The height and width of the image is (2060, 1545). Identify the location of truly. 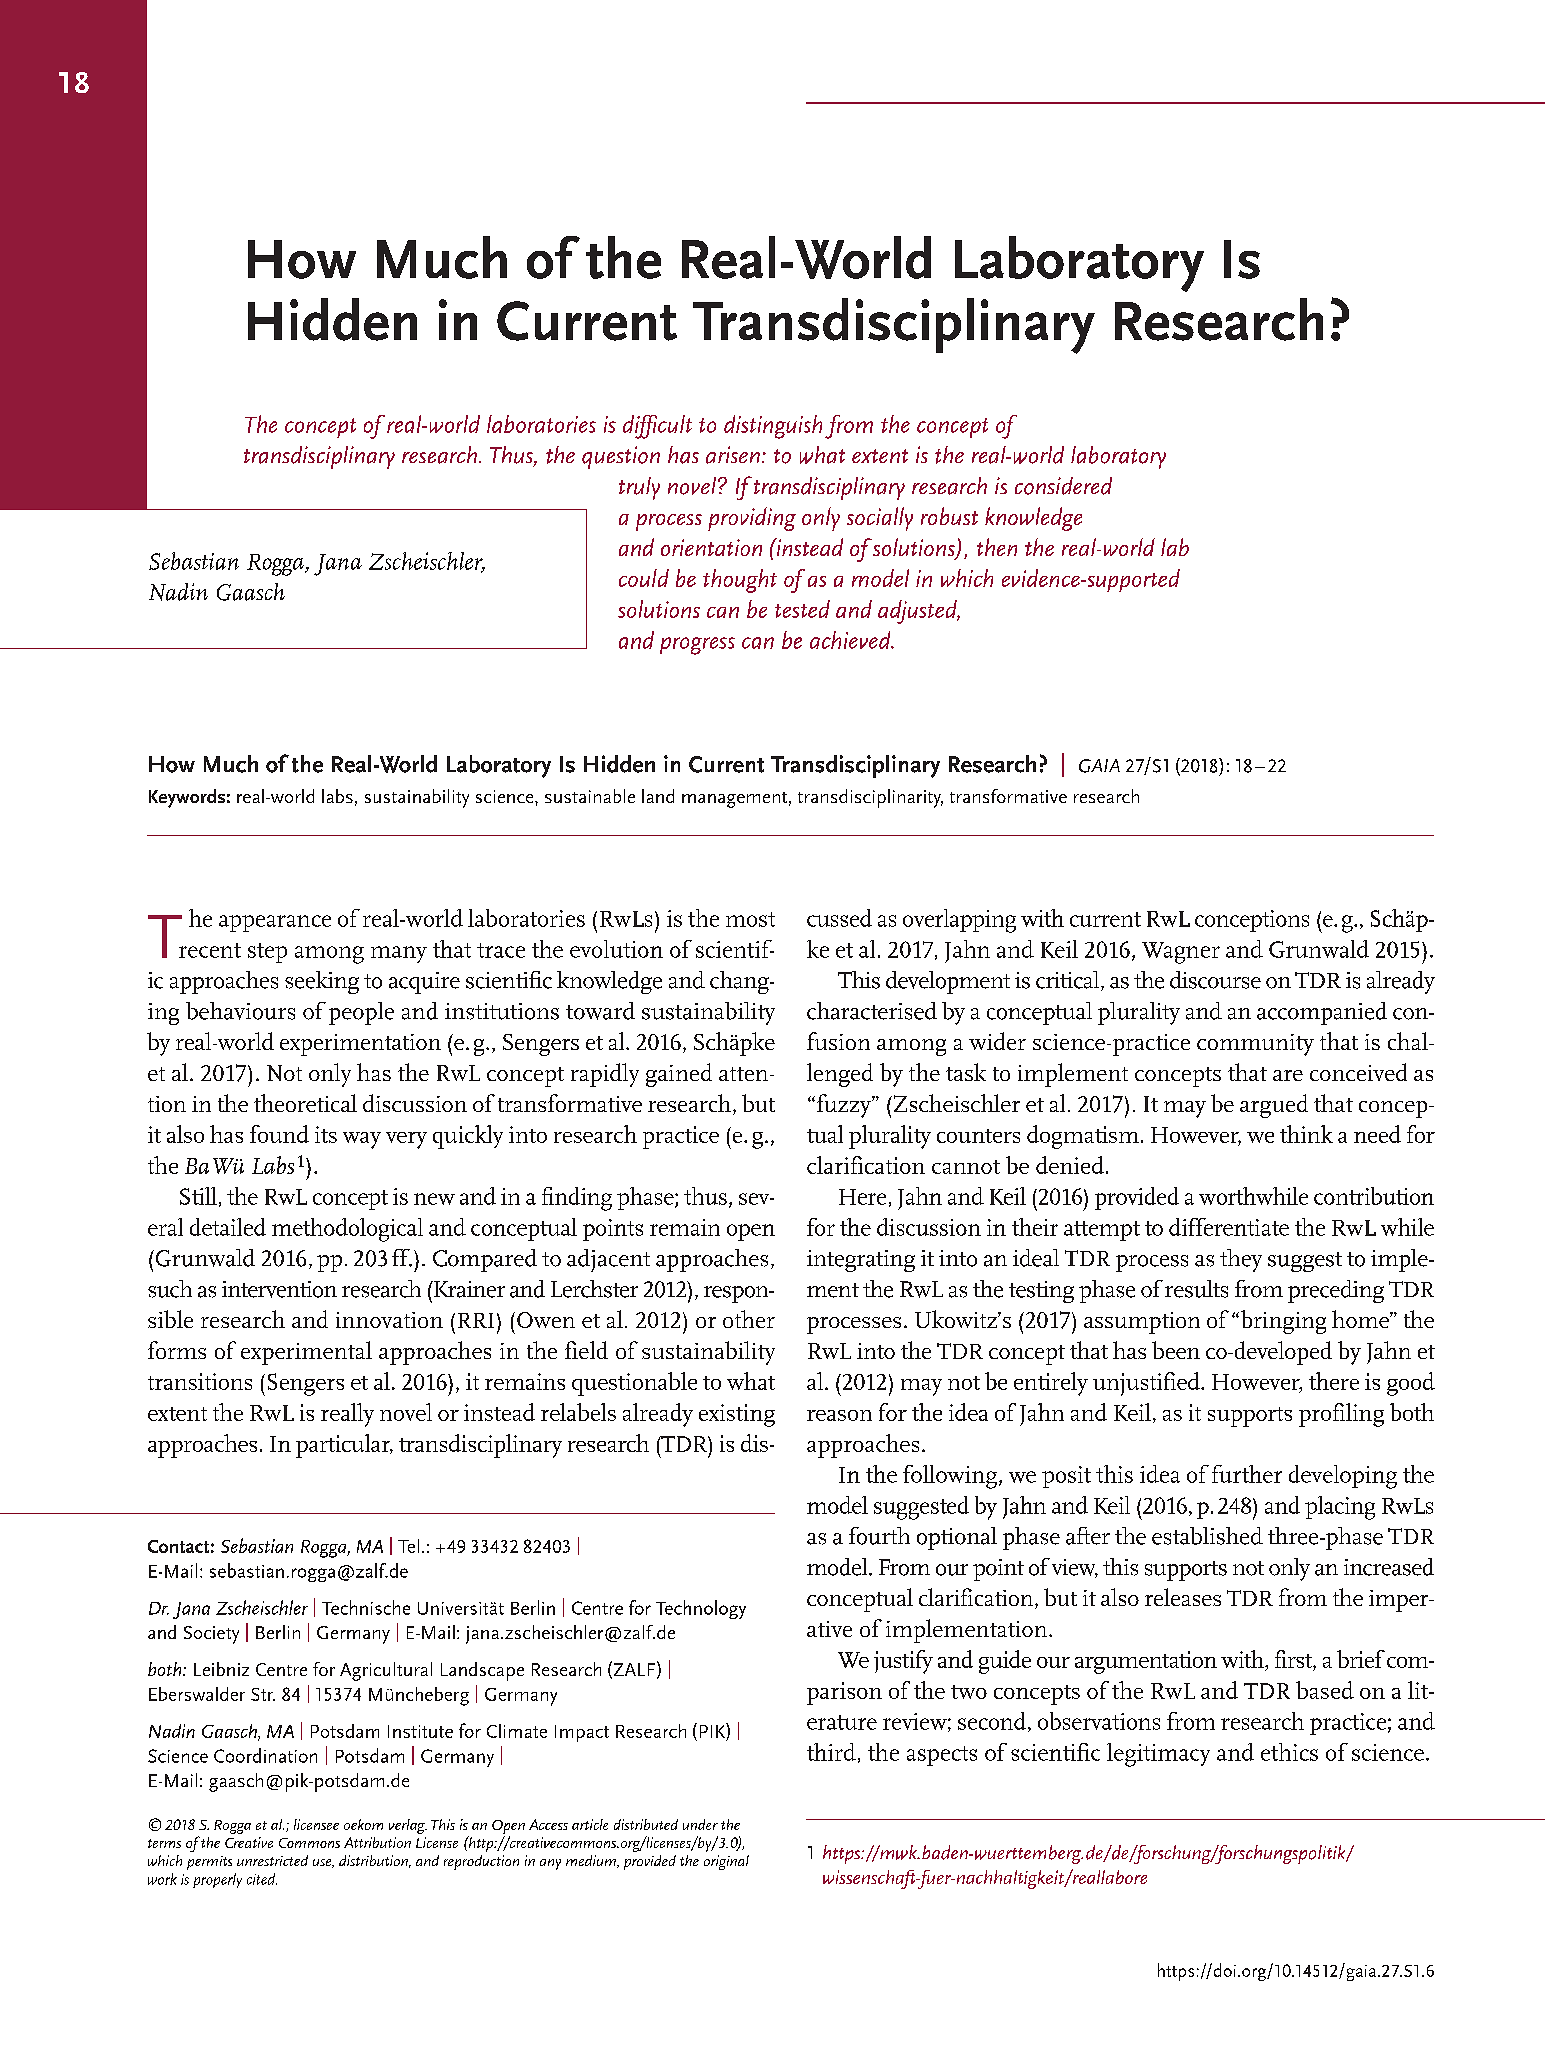
(639, 488).
